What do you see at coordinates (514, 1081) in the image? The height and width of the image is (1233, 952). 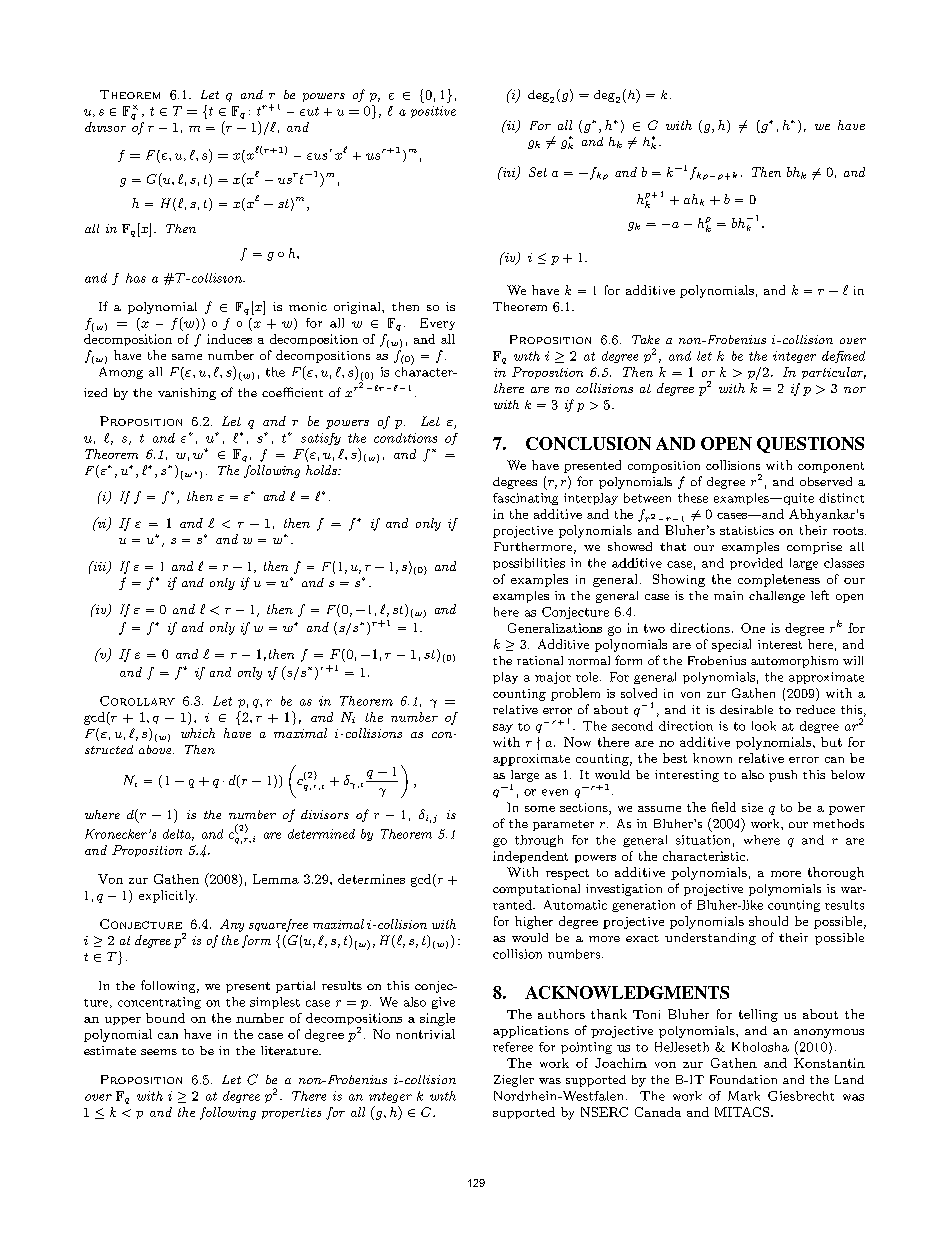 I see `Ziegler` at bounding box center [514, 1081].
